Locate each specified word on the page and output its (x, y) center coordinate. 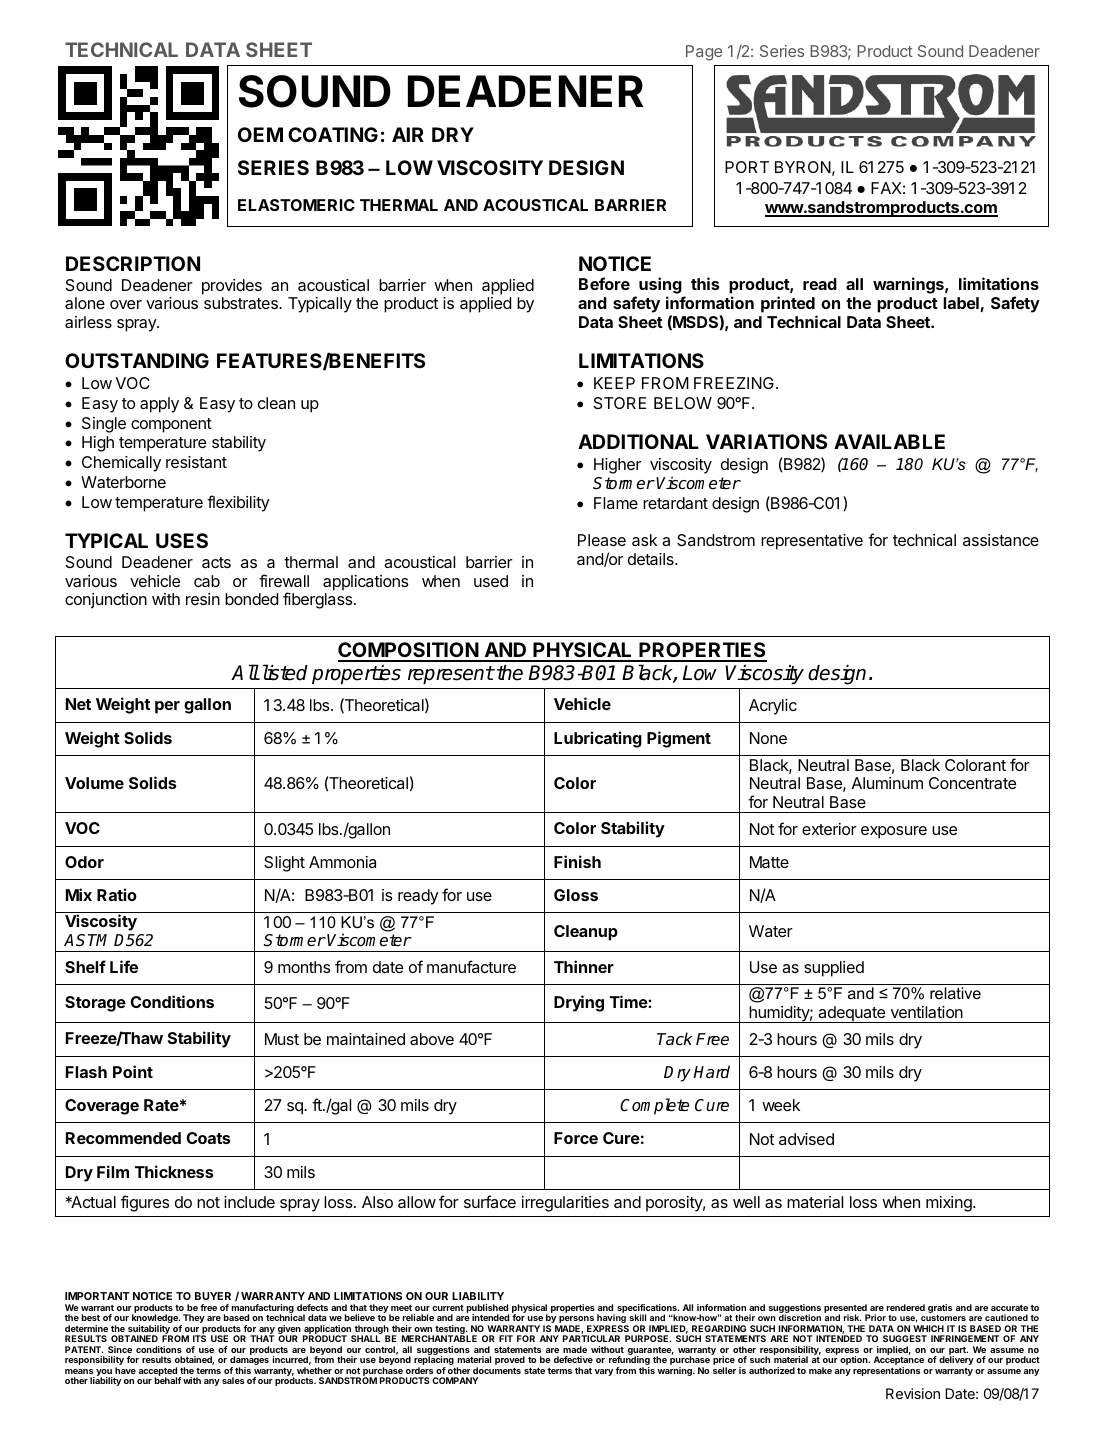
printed (788, 304)
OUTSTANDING (137, 360)
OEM (260, 134)
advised (806, 1139)
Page (704, 53)
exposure (894, 832)
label (962, 304)
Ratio (117, 894)
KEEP (614, 383)
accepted (158, 1372)
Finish (577, 861)
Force (576, 1138)
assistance (1001, 540)
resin (203, 599)
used (491, 581)
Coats (208, 1138)
